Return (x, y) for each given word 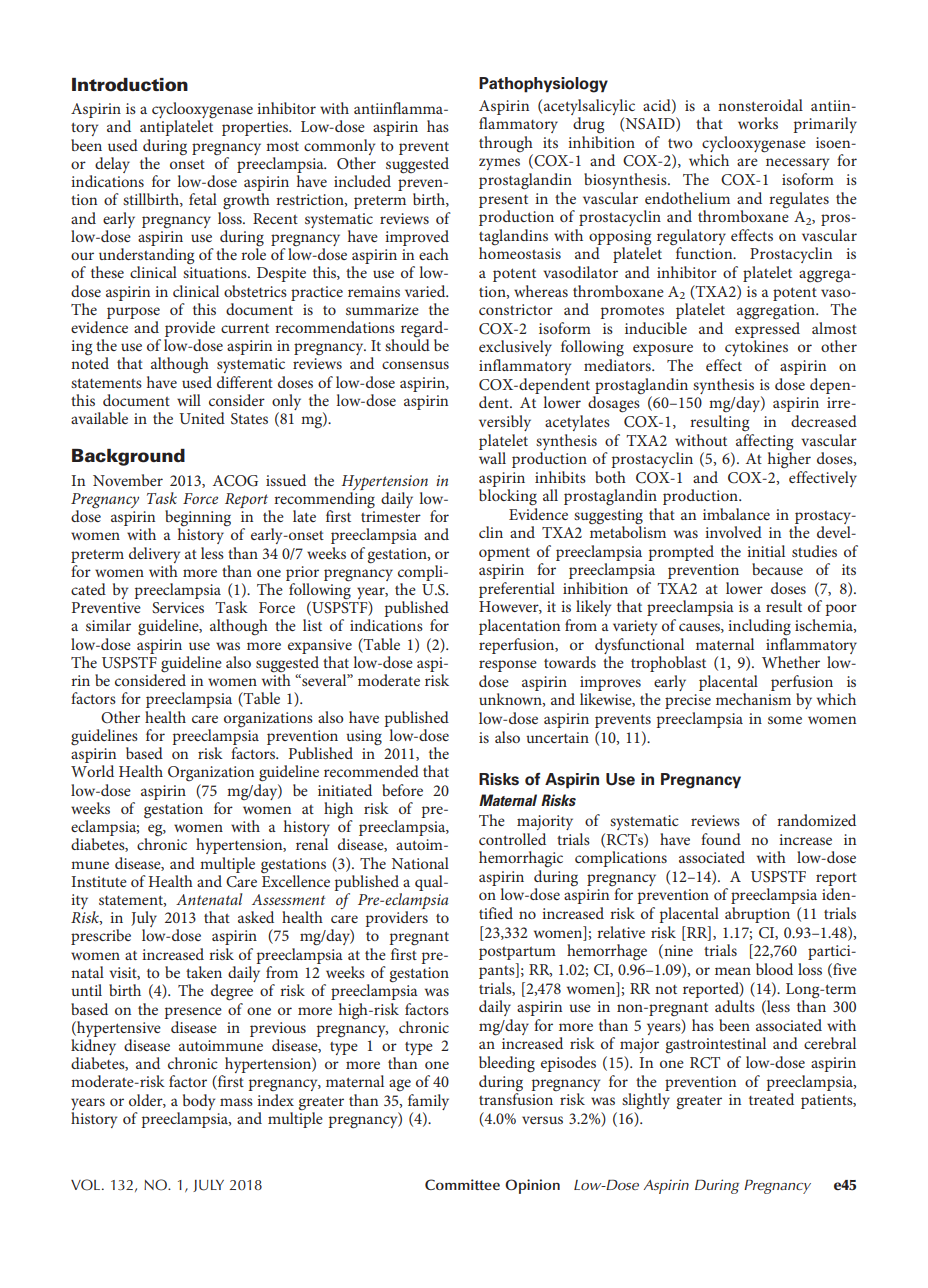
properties (256, 128)
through (506, 144)
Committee (462, 1184)
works (758, 123)
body (199, 1102)
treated (771, 1099)
